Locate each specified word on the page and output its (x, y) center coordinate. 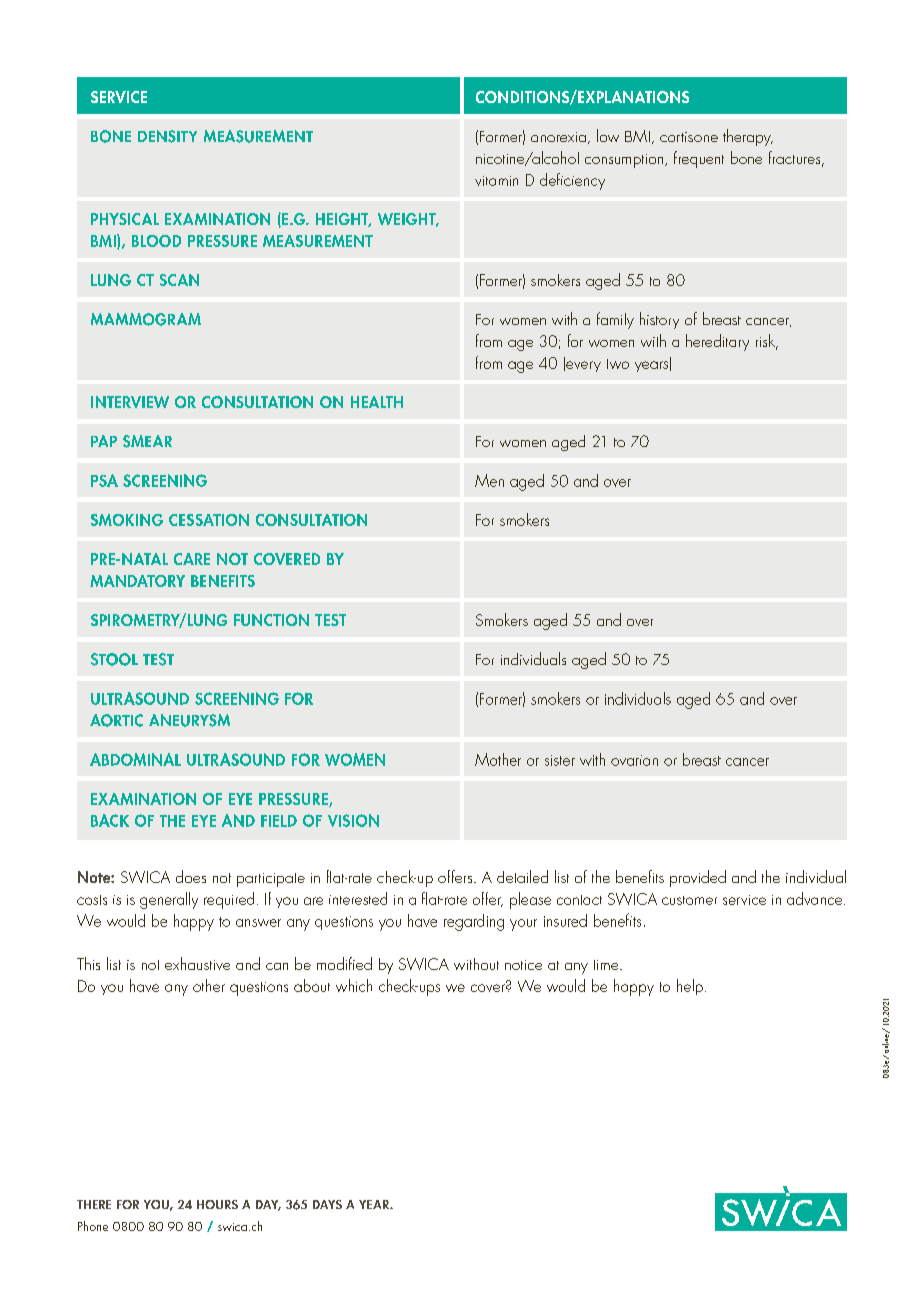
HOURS (217, 1204)
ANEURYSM (189, 720)
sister (560, 760)
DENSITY (167, 136)
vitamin (496, 181)
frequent (699, 159)
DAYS (327, 1204)
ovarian (634, 760)
